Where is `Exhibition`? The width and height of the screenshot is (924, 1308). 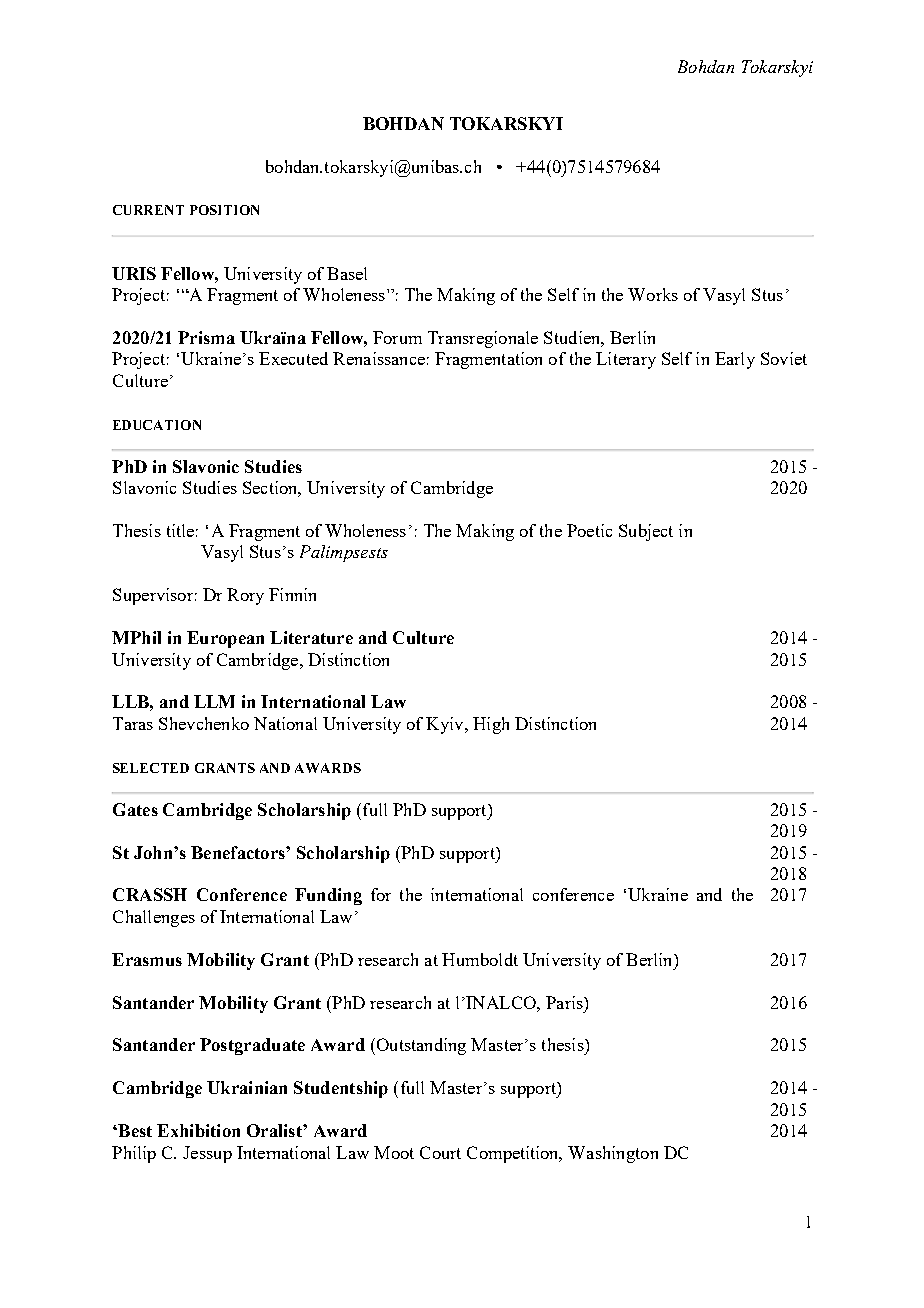
Exhibition is located at coordinates (198, 1130).
